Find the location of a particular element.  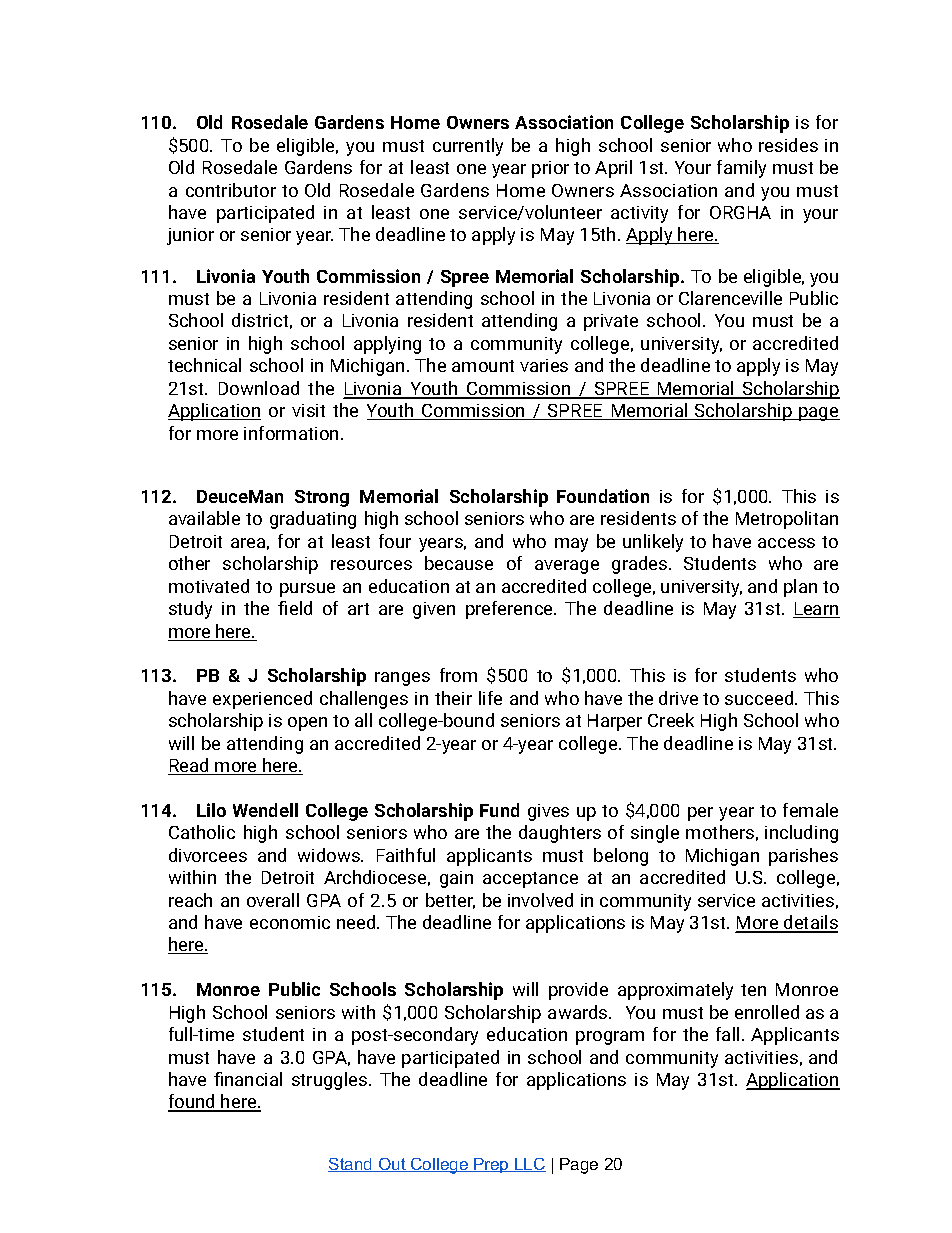

contributor is located at coordinates (231, 190).
